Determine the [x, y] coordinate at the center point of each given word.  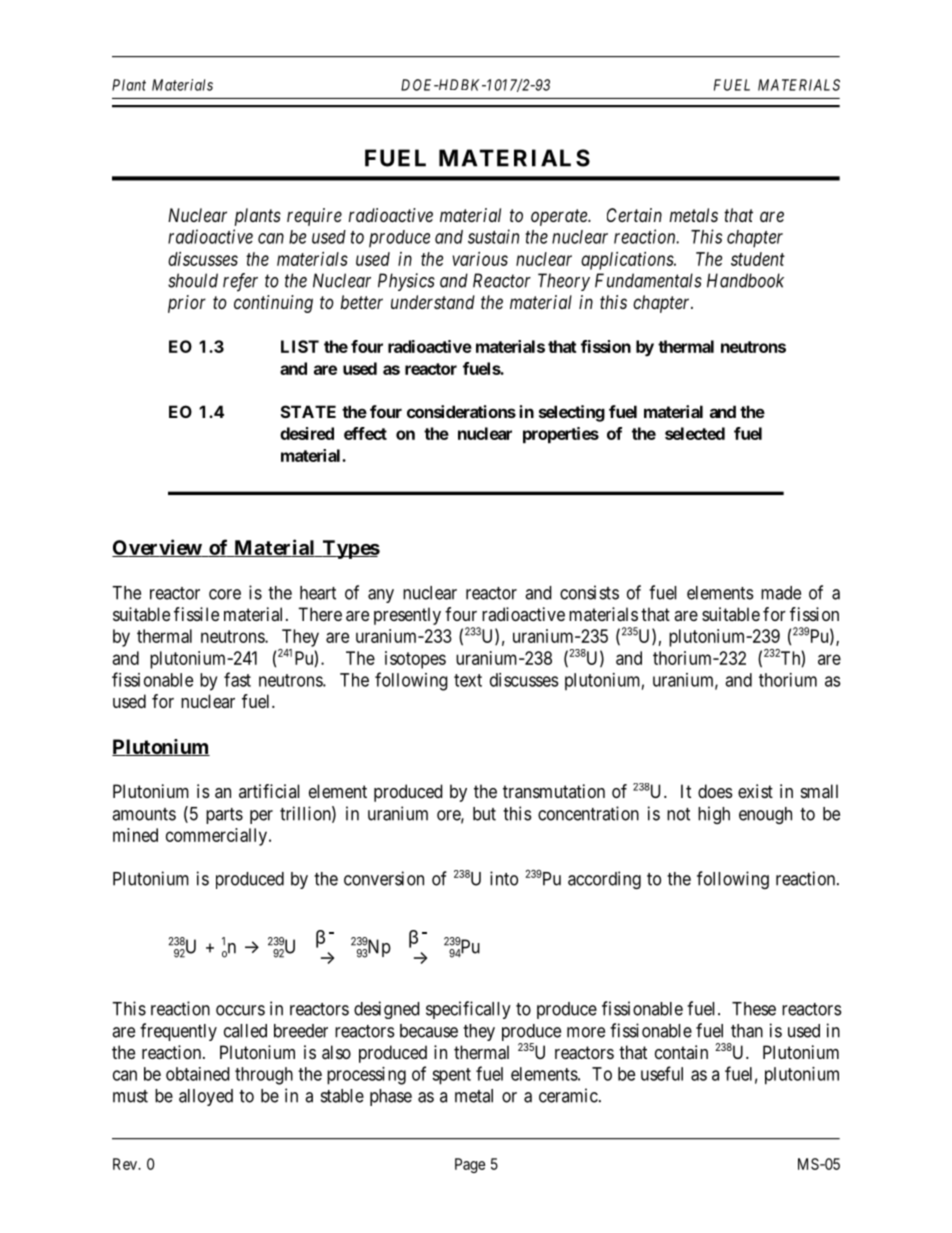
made [781, 593]
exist [755, 791]
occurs [240, 1010]
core [225, 594]
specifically [468, 1010]
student [758, 259]
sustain [493, 236]
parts [224, 816]
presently [407, 616]
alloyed [206, 1097]
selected [695, 433]
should [193, 280]
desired [307, 433]
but [484, 814]
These [754, 1009]
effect [365, 433]
